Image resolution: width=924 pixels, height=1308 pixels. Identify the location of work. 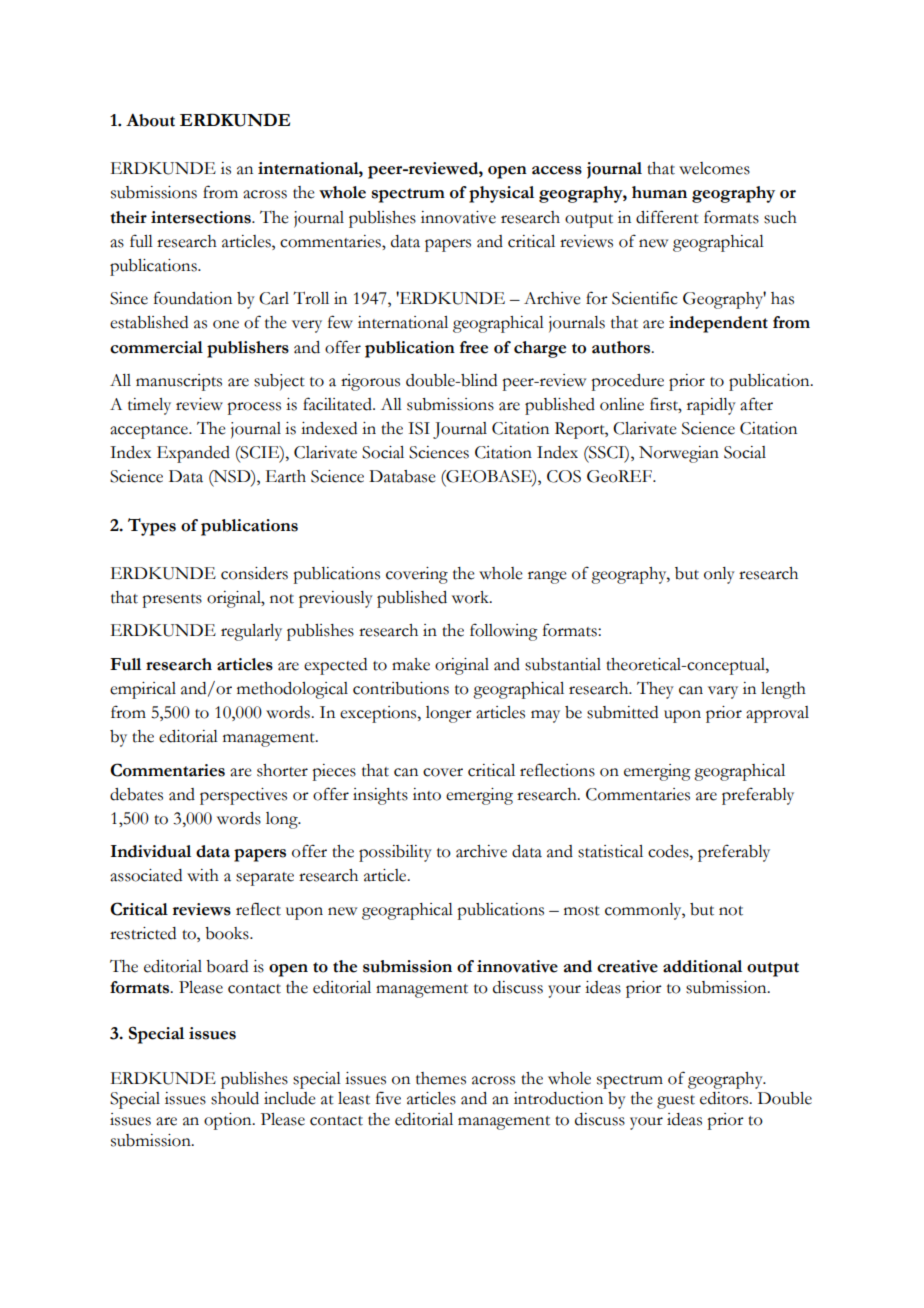
(471, 597).
